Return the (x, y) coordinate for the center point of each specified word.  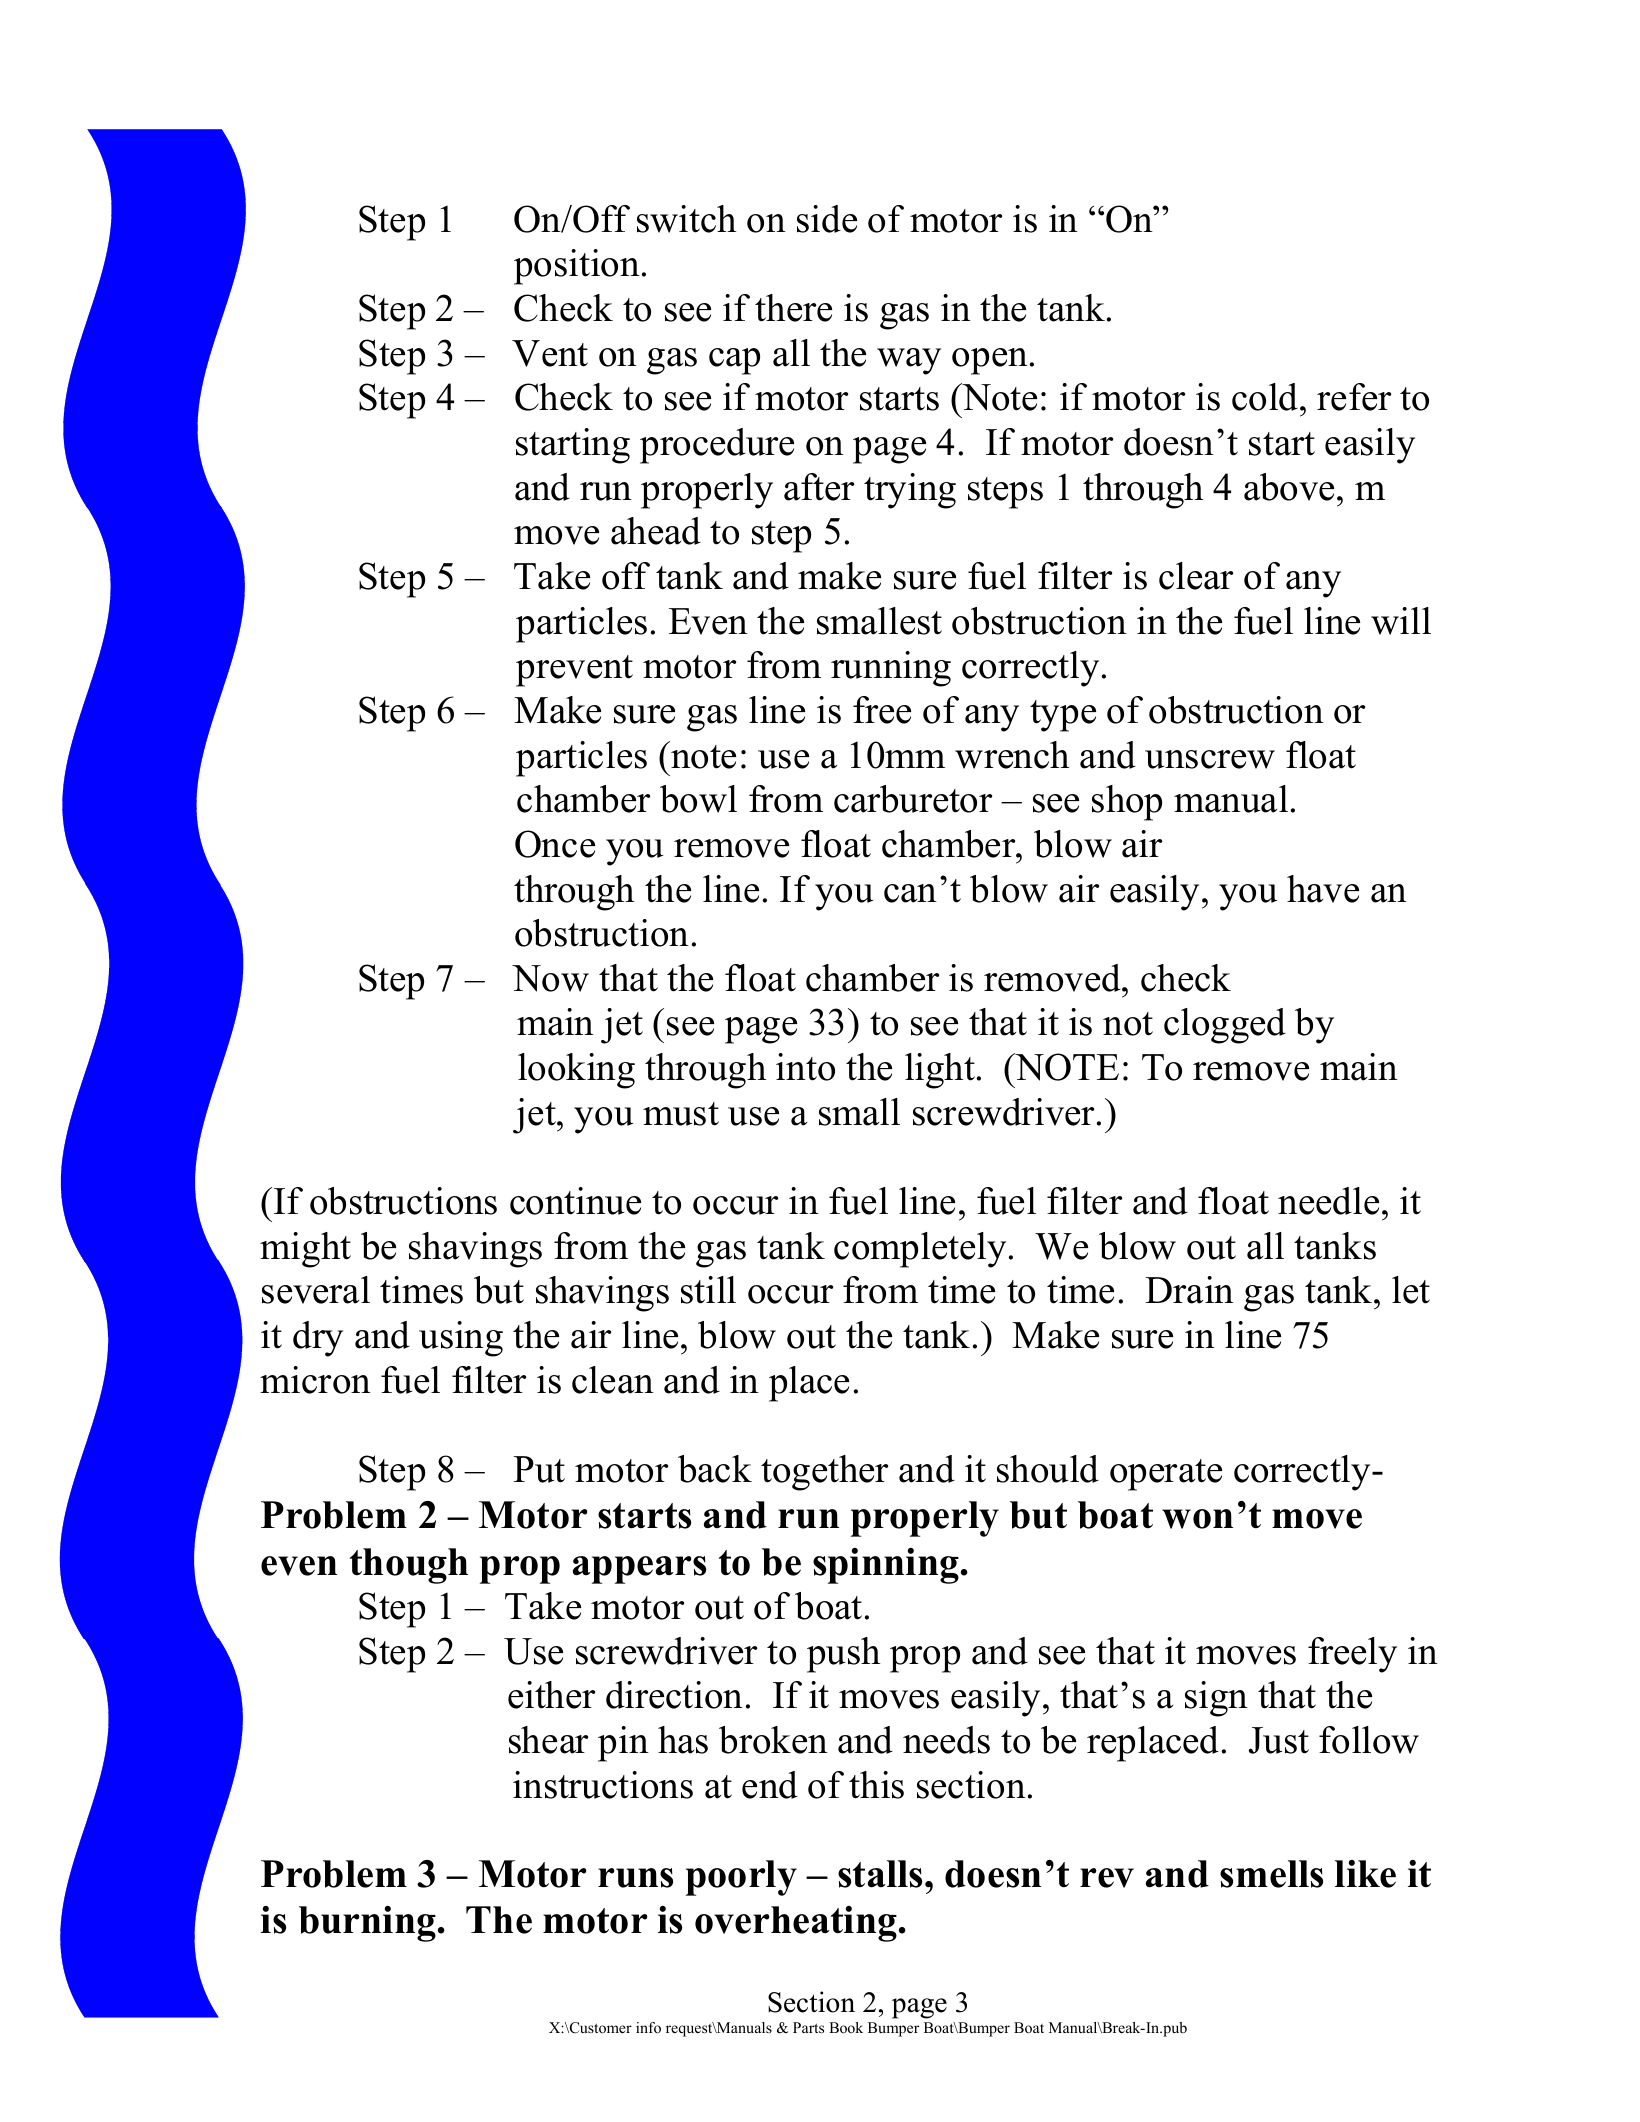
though (409, 1566)
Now (550, 978)
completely (920, 1250)
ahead (656, 531)
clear (1196, 576)
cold (1266, 397)
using (461, 1339)
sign (1216, 1699)
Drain (1189, 1290)
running (891, 669)
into (805, 1067)
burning (367, 1924)
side (827, 219)
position (577, 267)
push (843, 1655)
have (1323, 889)
